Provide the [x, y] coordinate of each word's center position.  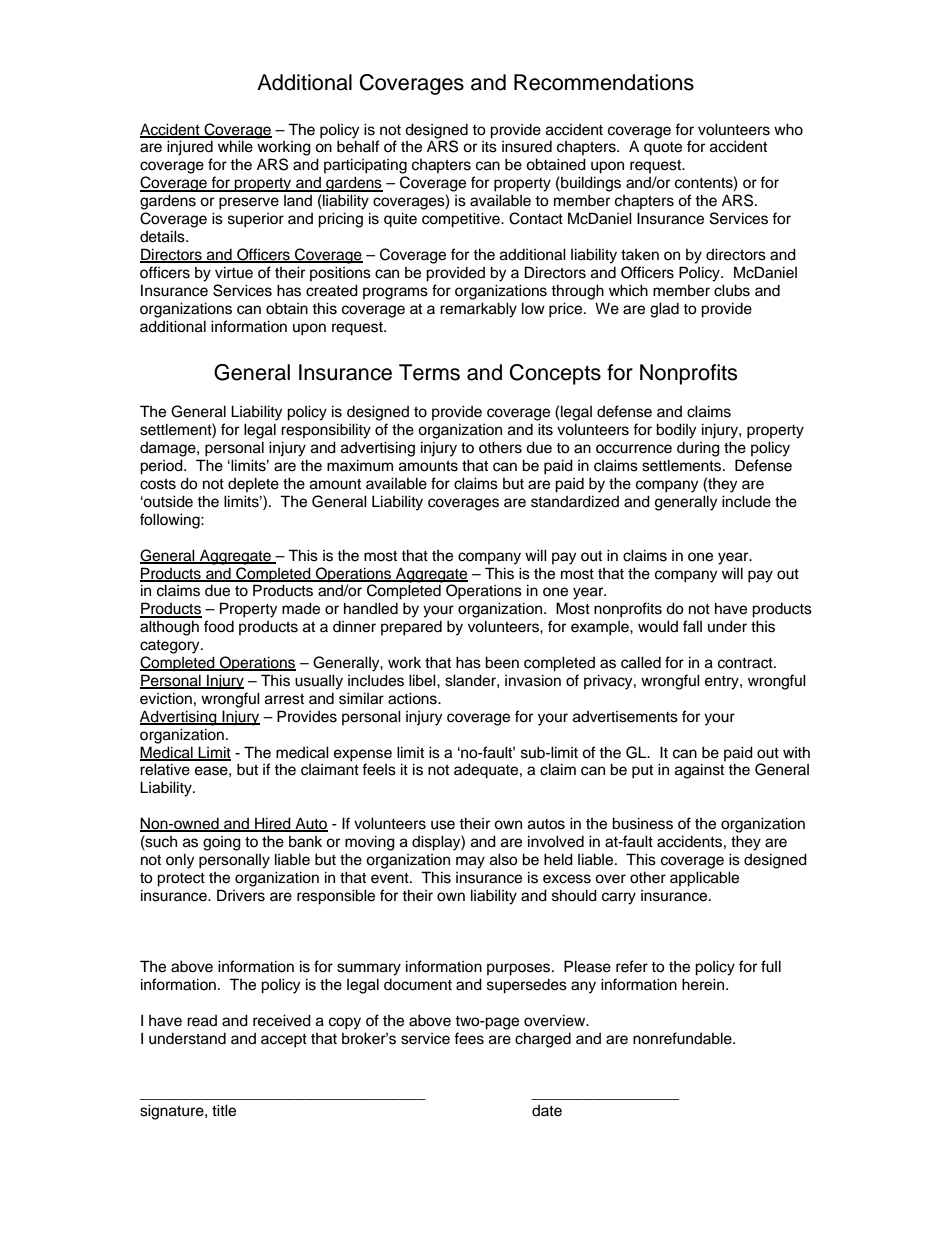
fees [469, 1038]
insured [527, 147]
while [235, 146]
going [222, 843]
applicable [704, 879]
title [224, 1110]
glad [664, 310]
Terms [429, 372]
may [470, 862]
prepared [411, 628]
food [219, 626]
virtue [234, 272]
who [788, 129]
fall [692, 626]
